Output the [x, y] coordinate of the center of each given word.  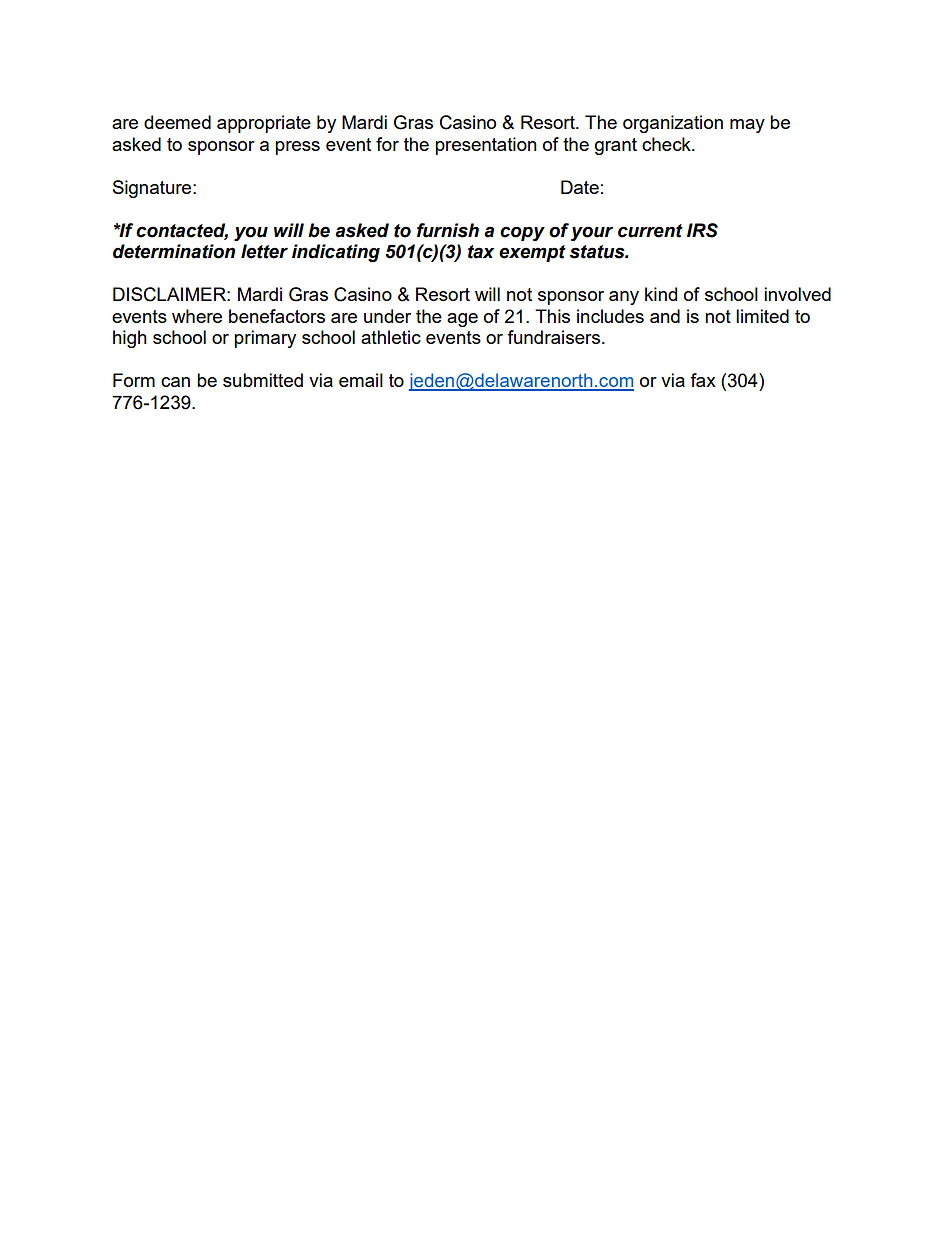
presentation [486, 146]
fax [703, 380]
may [747, 126]
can [175, 382]
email [361, 380]
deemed [177, 122]
